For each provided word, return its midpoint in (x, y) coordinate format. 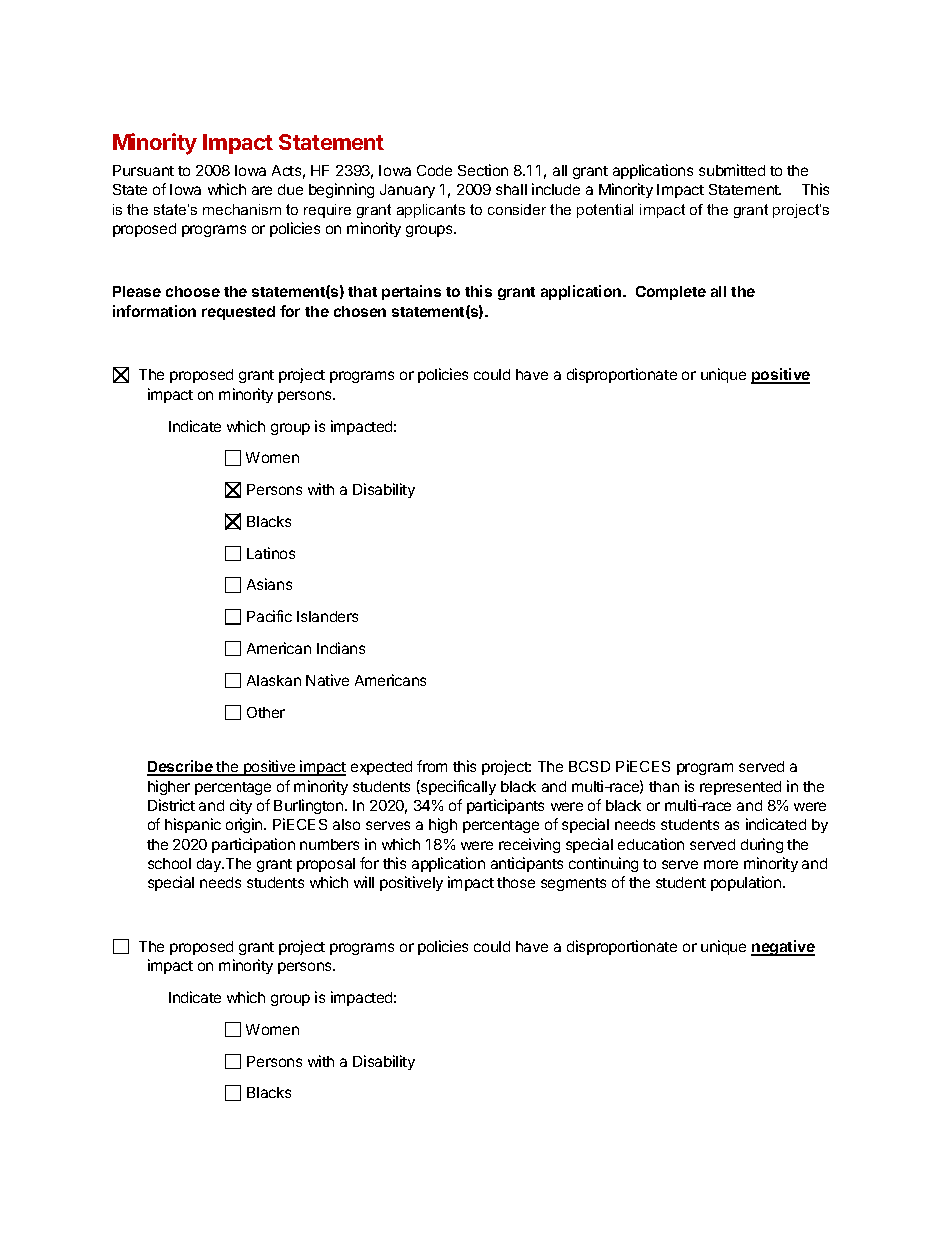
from (432, 766)
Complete (671, 293)
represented (740, 788)
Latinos (271, 553)
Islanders (327, 616)
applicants (431, 211)
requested (238, 313)
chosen (360, 311)
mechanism (242, 209)
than (664, 786)
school (169, 863)
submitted (732, 170)
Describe (181, 767)
